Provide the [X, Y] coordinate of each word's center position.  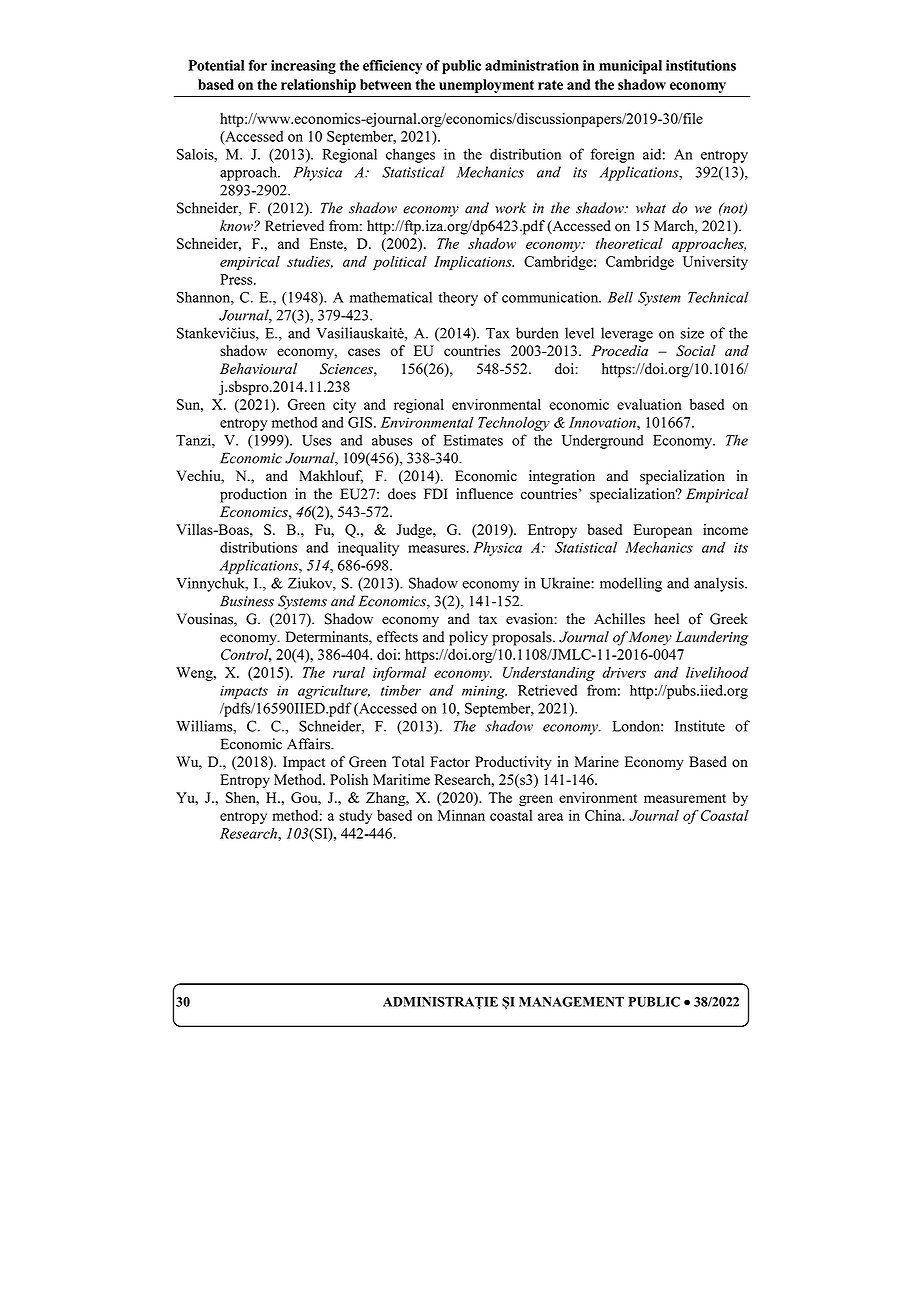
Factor [450, 761]
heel [667, 619]
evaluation [649, 404]
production [253, 495]
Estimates [473, 440]
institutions [701, 65]
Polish [349, 779]
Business [247, 601]
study [355, 817]
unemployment [486, 86]
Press [237, 279]
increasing [303, 67]
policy [468, 638]
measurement [685, 798]
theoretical [629, 243]
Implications [474, 263]
